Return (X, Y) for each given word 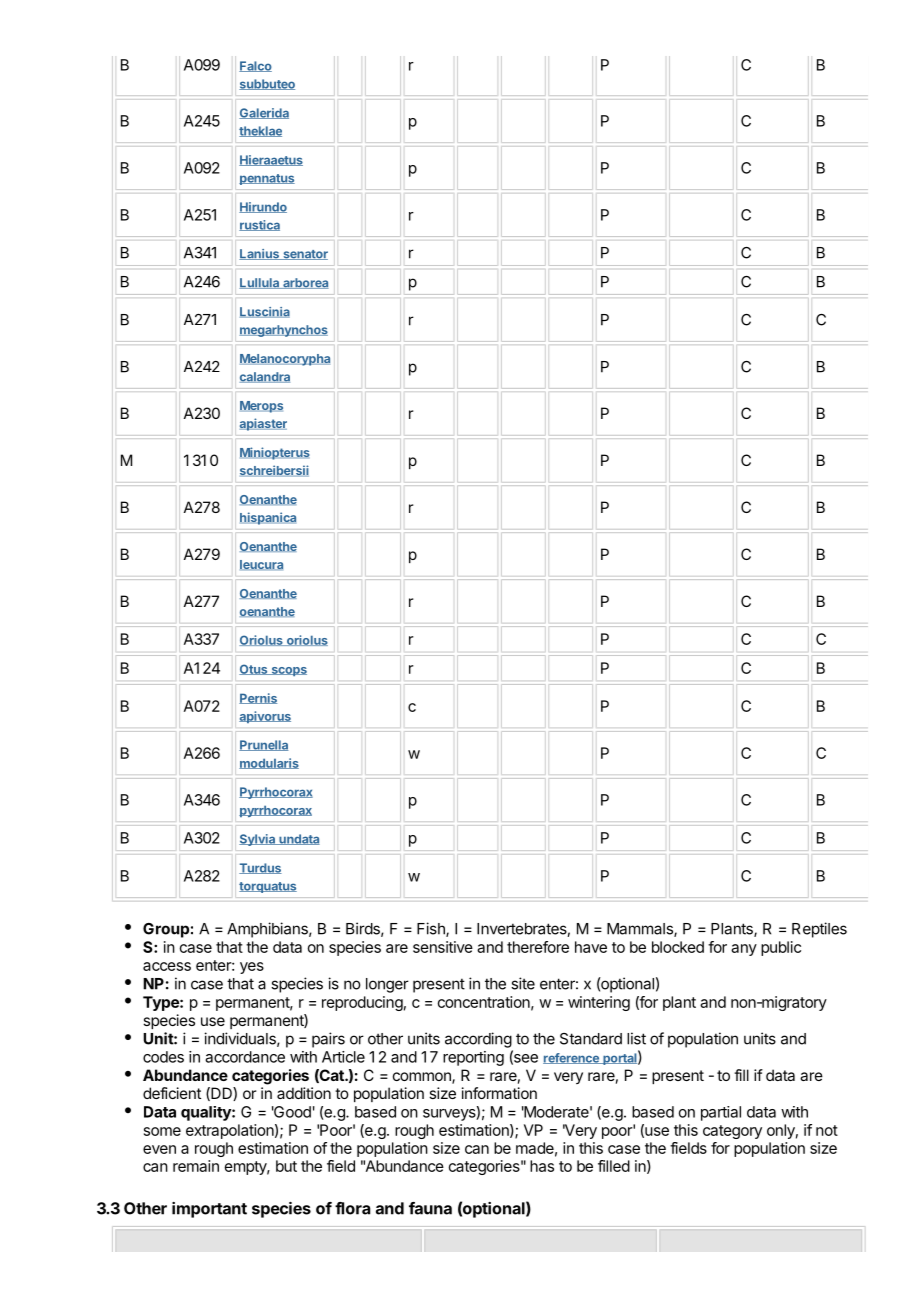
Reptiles (819, 930)
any (744, 950)
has (542, 1166)
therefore (538, 947)
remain (196, 1166)
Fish (432, 929)
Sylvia (258, 840)
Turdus (260, 868)
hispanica (268, 518)
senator (304, 255)
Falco (255, 66)
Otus (254, 669)
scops (288, 671)
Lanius (260, 254)
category (732, 1132)
